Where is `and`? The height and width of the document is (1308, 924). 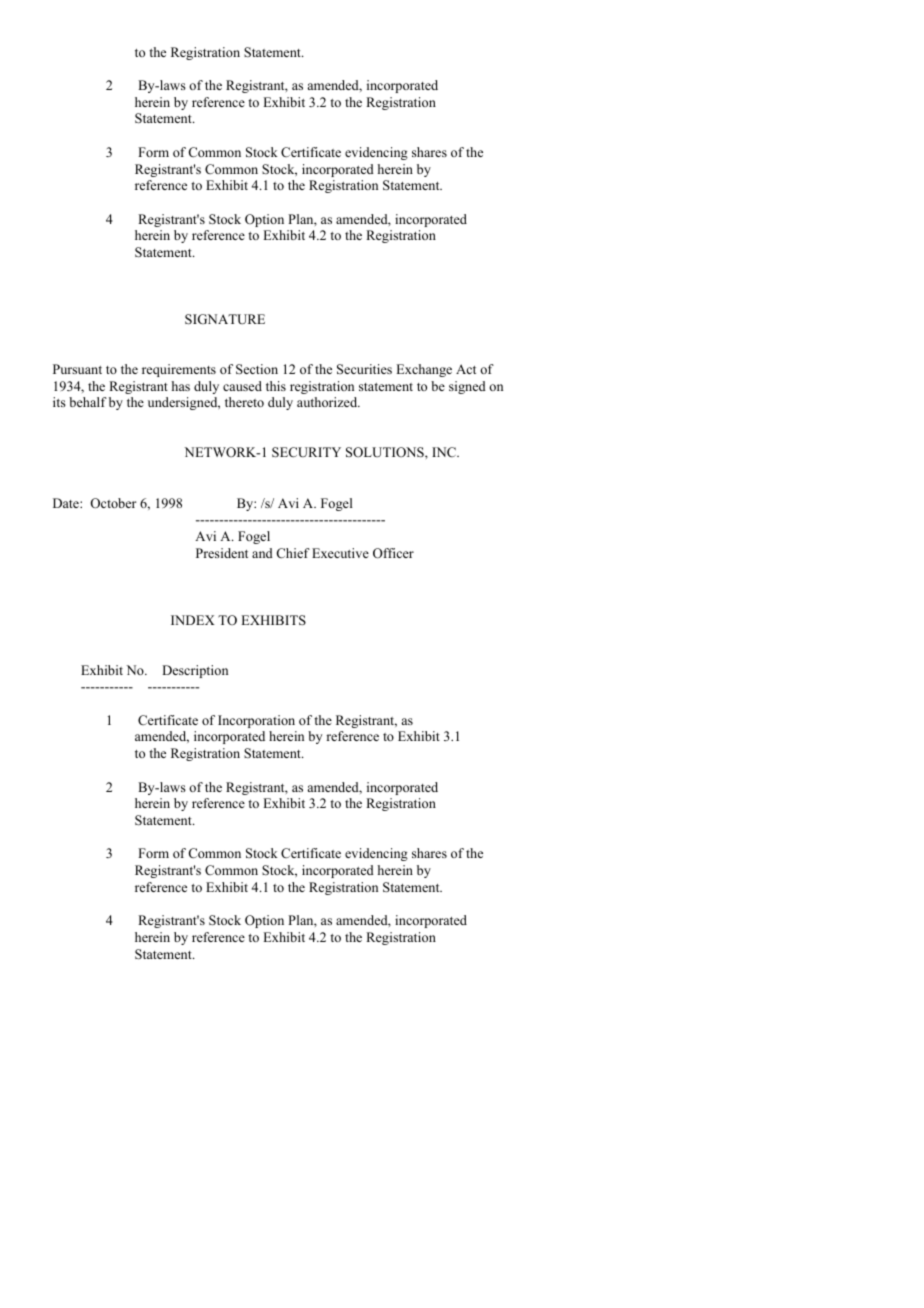 and is located at coordinates (262, 553).
